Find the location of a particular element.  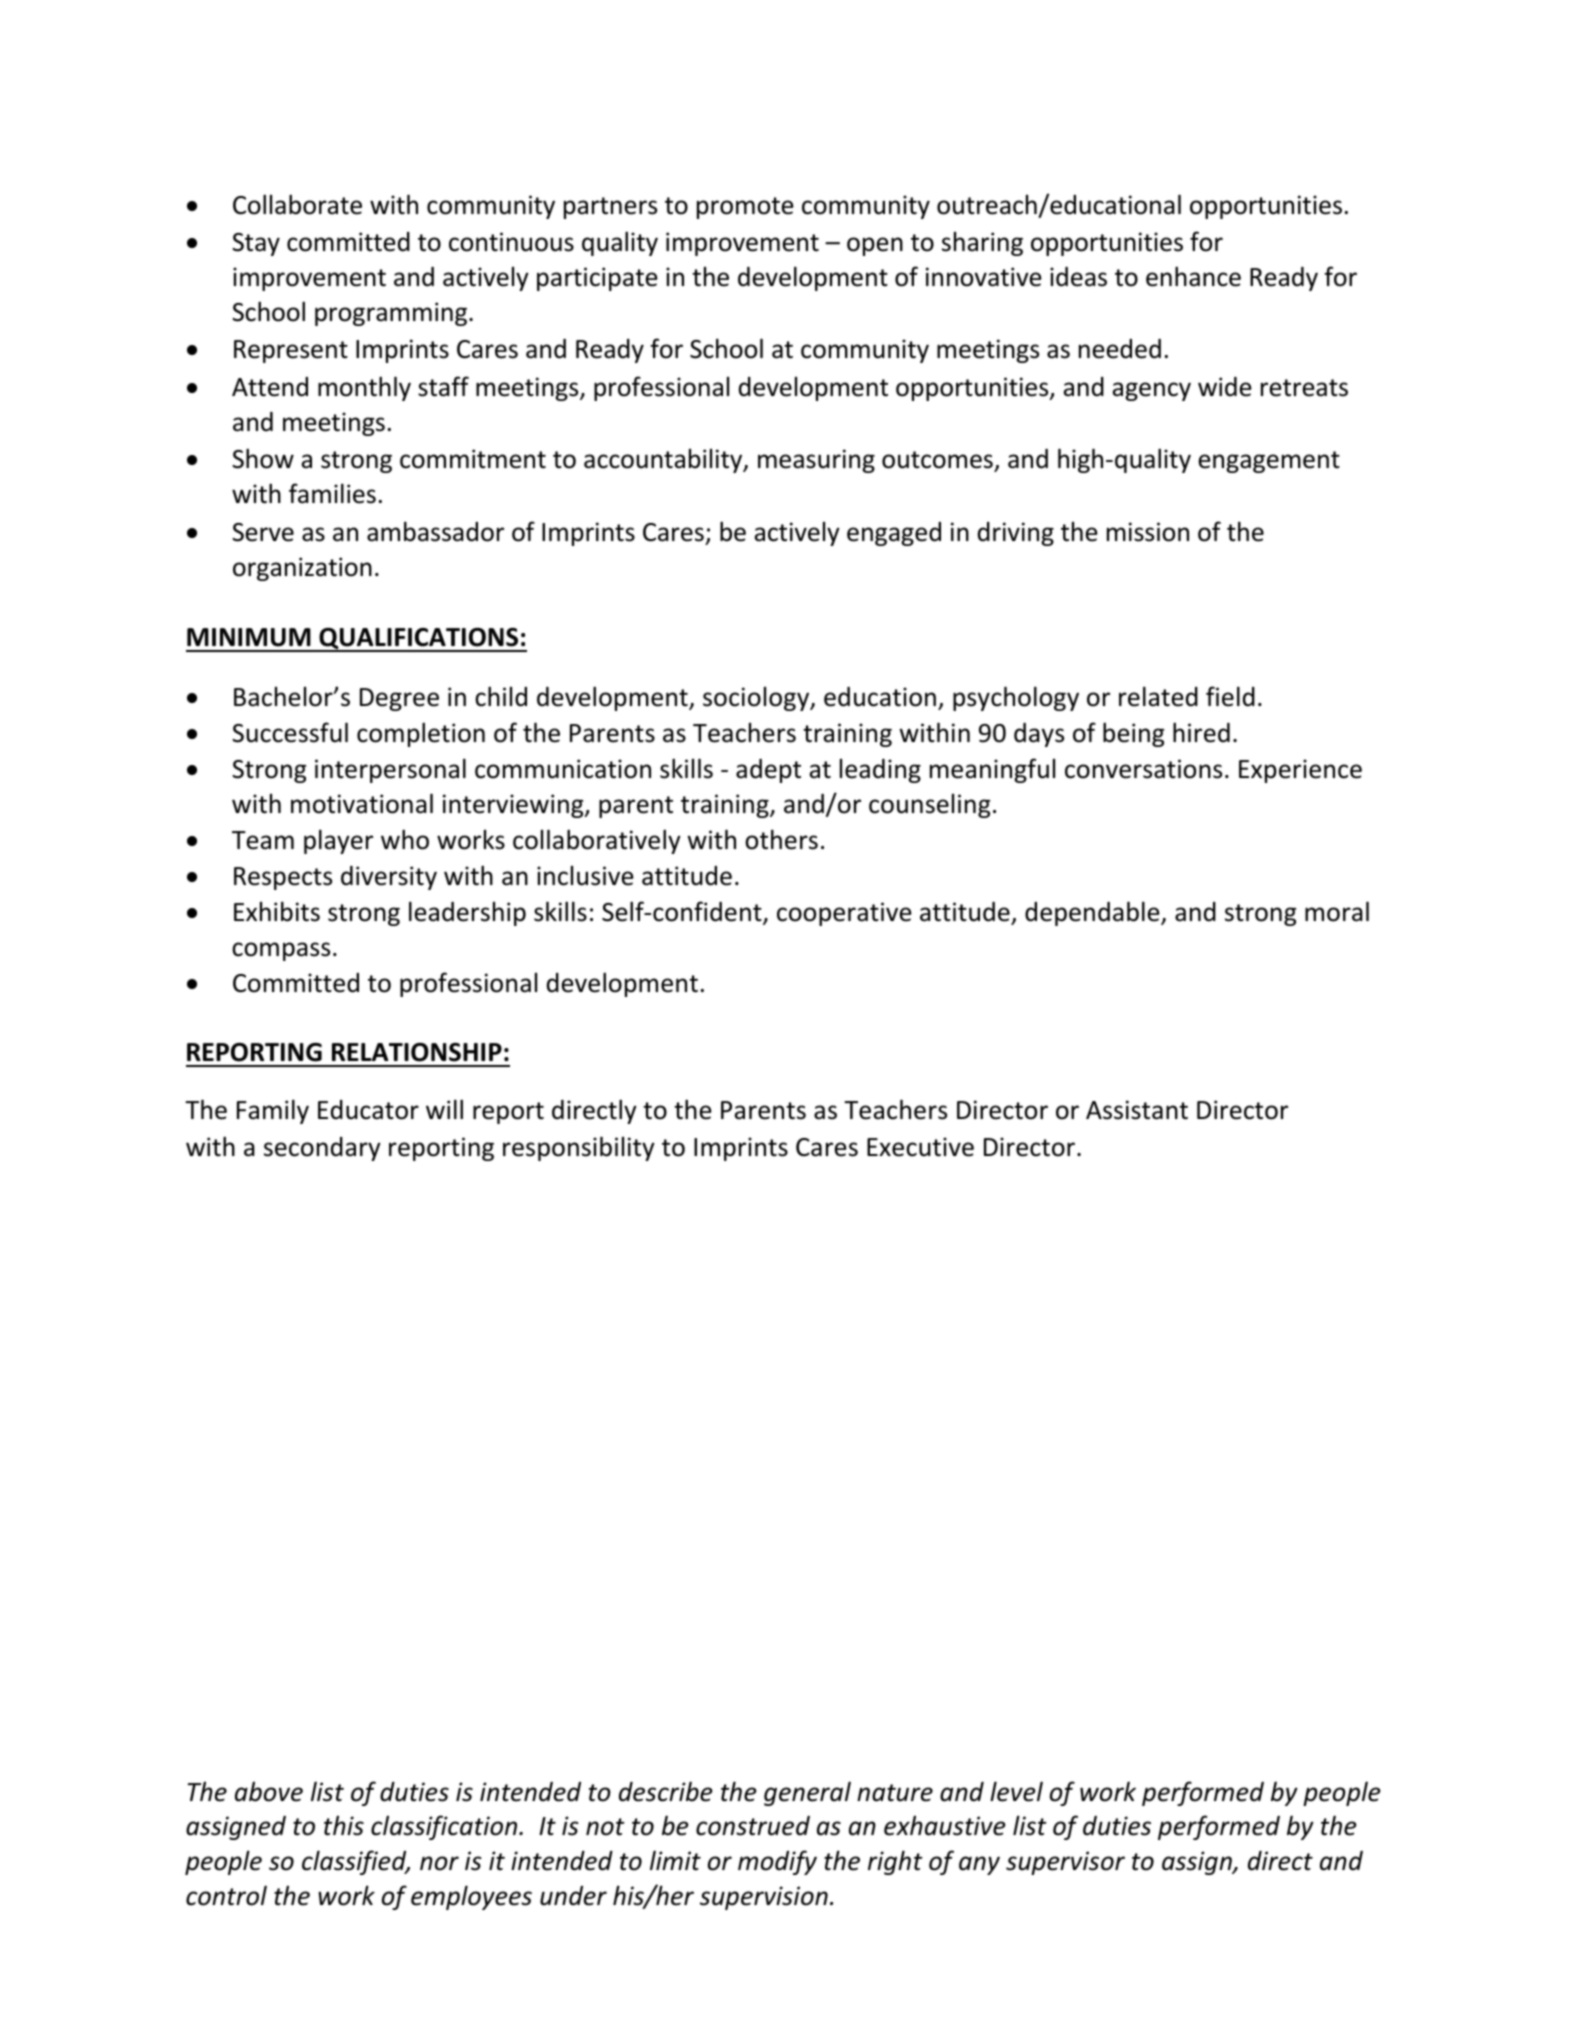

motivational is located at coordinates (362, 803).
